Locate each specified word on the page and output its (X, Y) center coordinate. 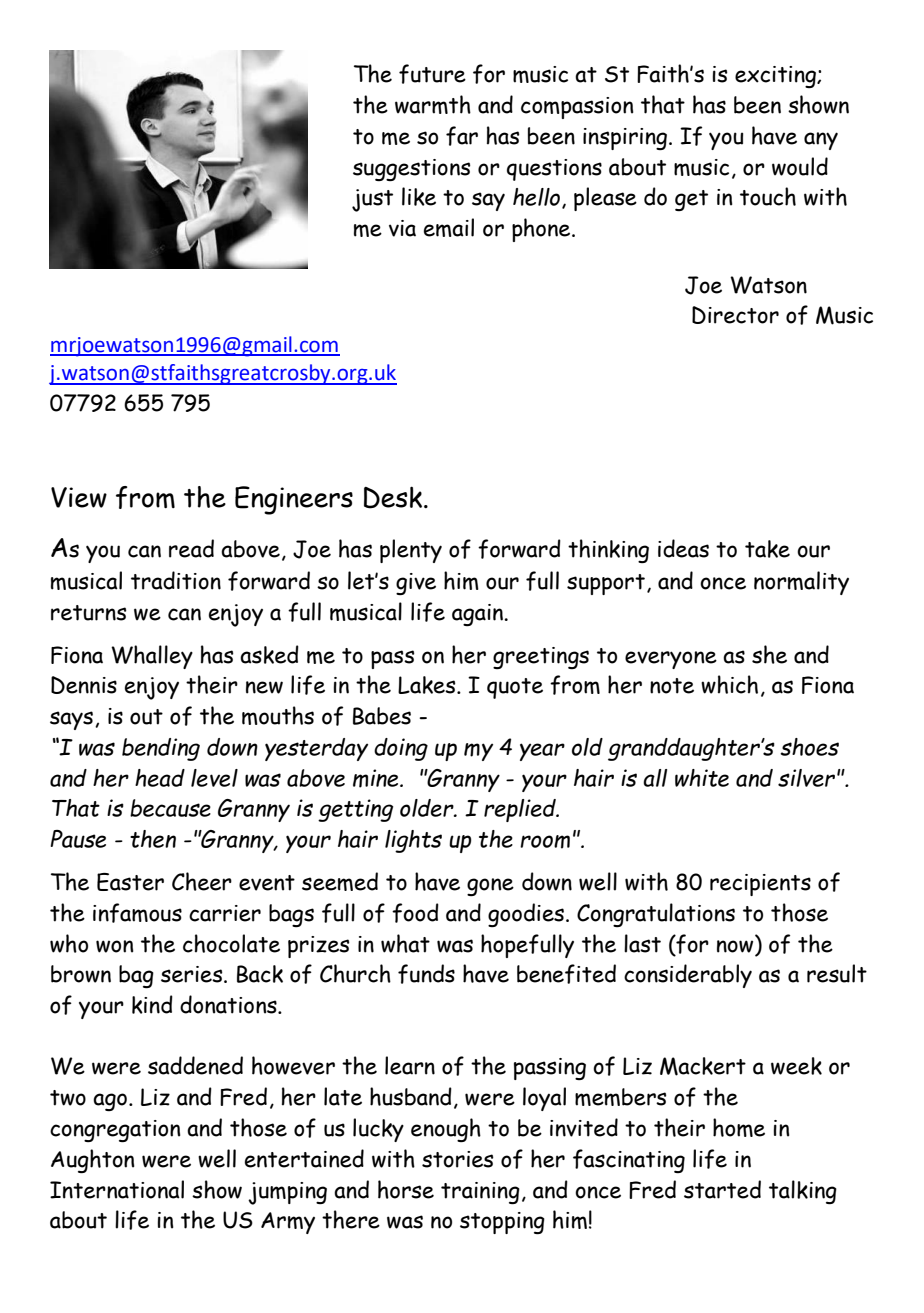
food (415, 913)
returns (88, 613)
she (769, 654)
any (821, 141)
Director (735, 315)
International (117, 1189)
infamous (137, 913)
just (372, 200)
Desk (394, 497)
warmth (433, 104)
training (480, 1193)
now (736, 947)
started (722, 1189)
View (79, 497)
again (479, 615)
